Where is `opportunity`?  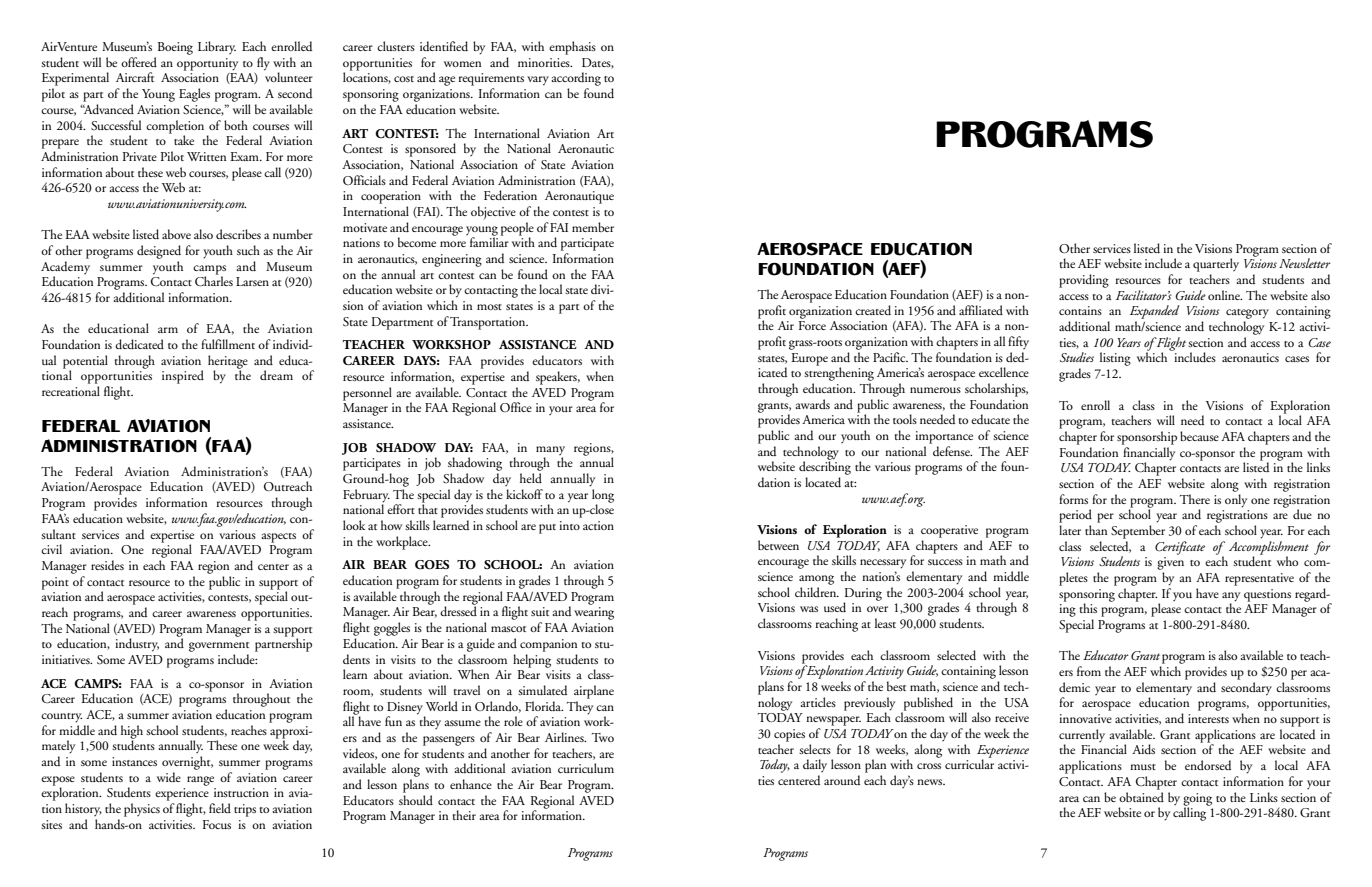
opportunity is located at coordinates (207, 64).
